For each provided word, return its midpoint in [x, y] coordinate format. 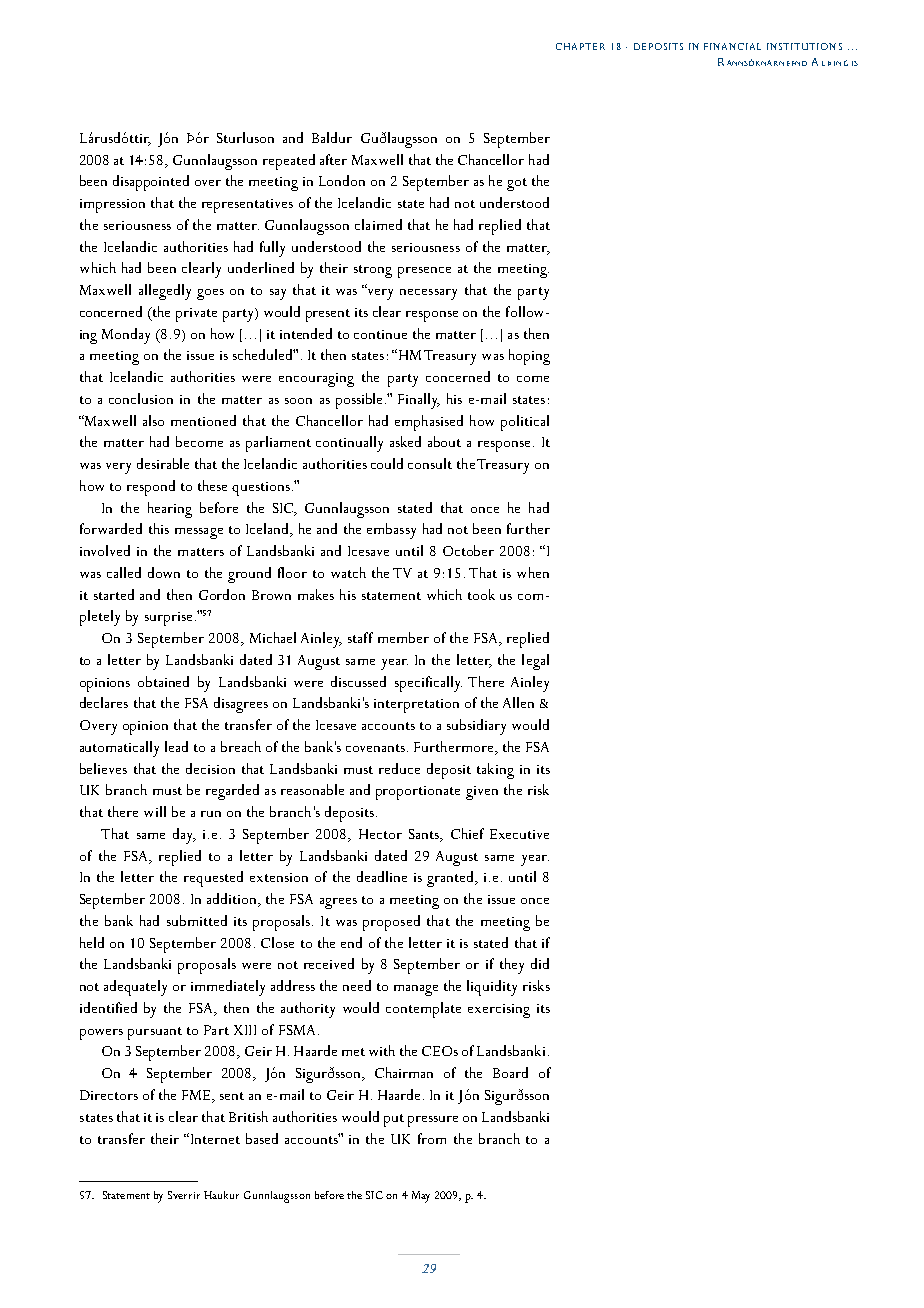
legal [535, 662]
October [468, 550]
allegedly [165, 292]
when [533, 572]
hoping [529, 357]
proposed [391, 923]
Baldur [332, 137]
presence [424, 272]
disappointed [151, 183]
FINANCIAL [732, 46]
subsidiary [476, 727]
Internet [214, 1138]
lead [176, 746]
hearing [170, 510]
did [540, 963]
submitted [197, 920]
